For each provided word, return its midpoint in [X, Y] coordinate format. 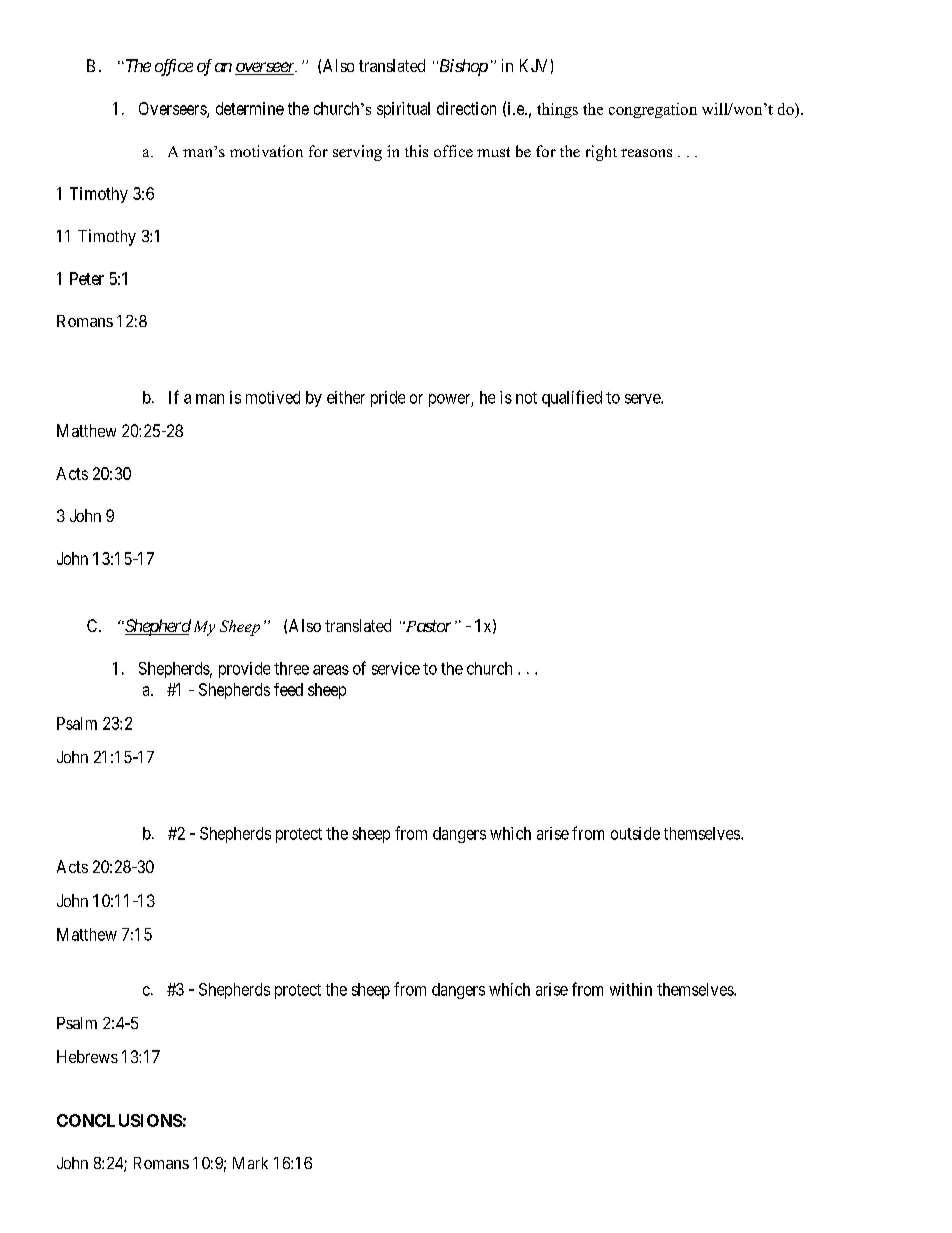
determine [250, 108]
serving [357, 153]
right [601, 153]
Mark [250, 1163]
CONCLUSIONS [120, 1120]
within [631, 989]
